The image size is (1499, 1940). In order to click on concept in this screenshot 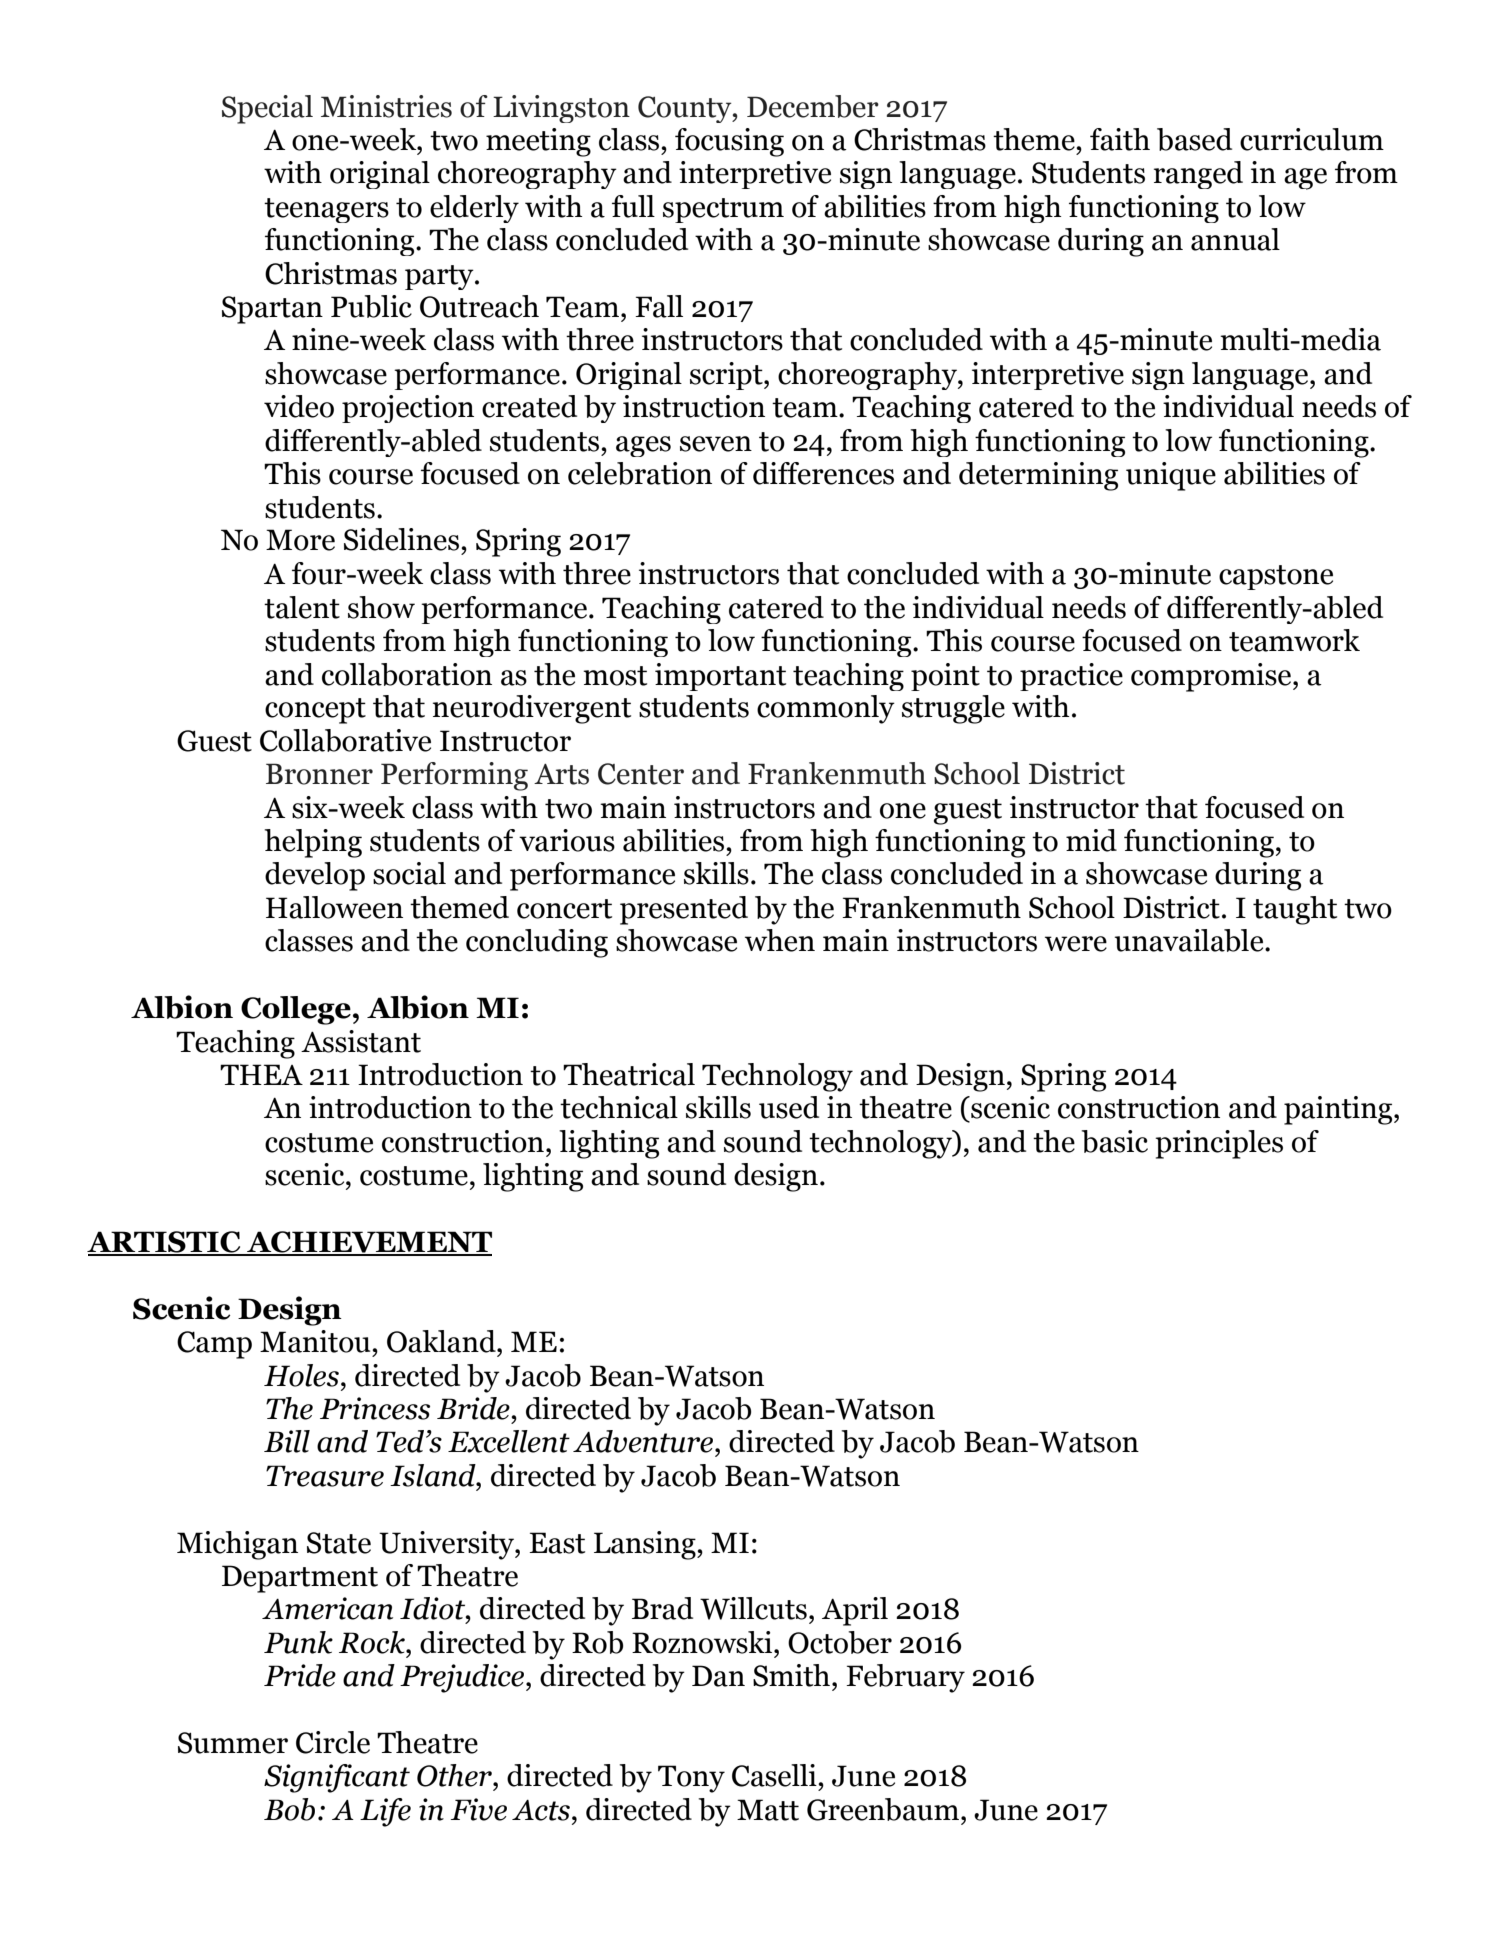, I will do `click(315, 711)`.
